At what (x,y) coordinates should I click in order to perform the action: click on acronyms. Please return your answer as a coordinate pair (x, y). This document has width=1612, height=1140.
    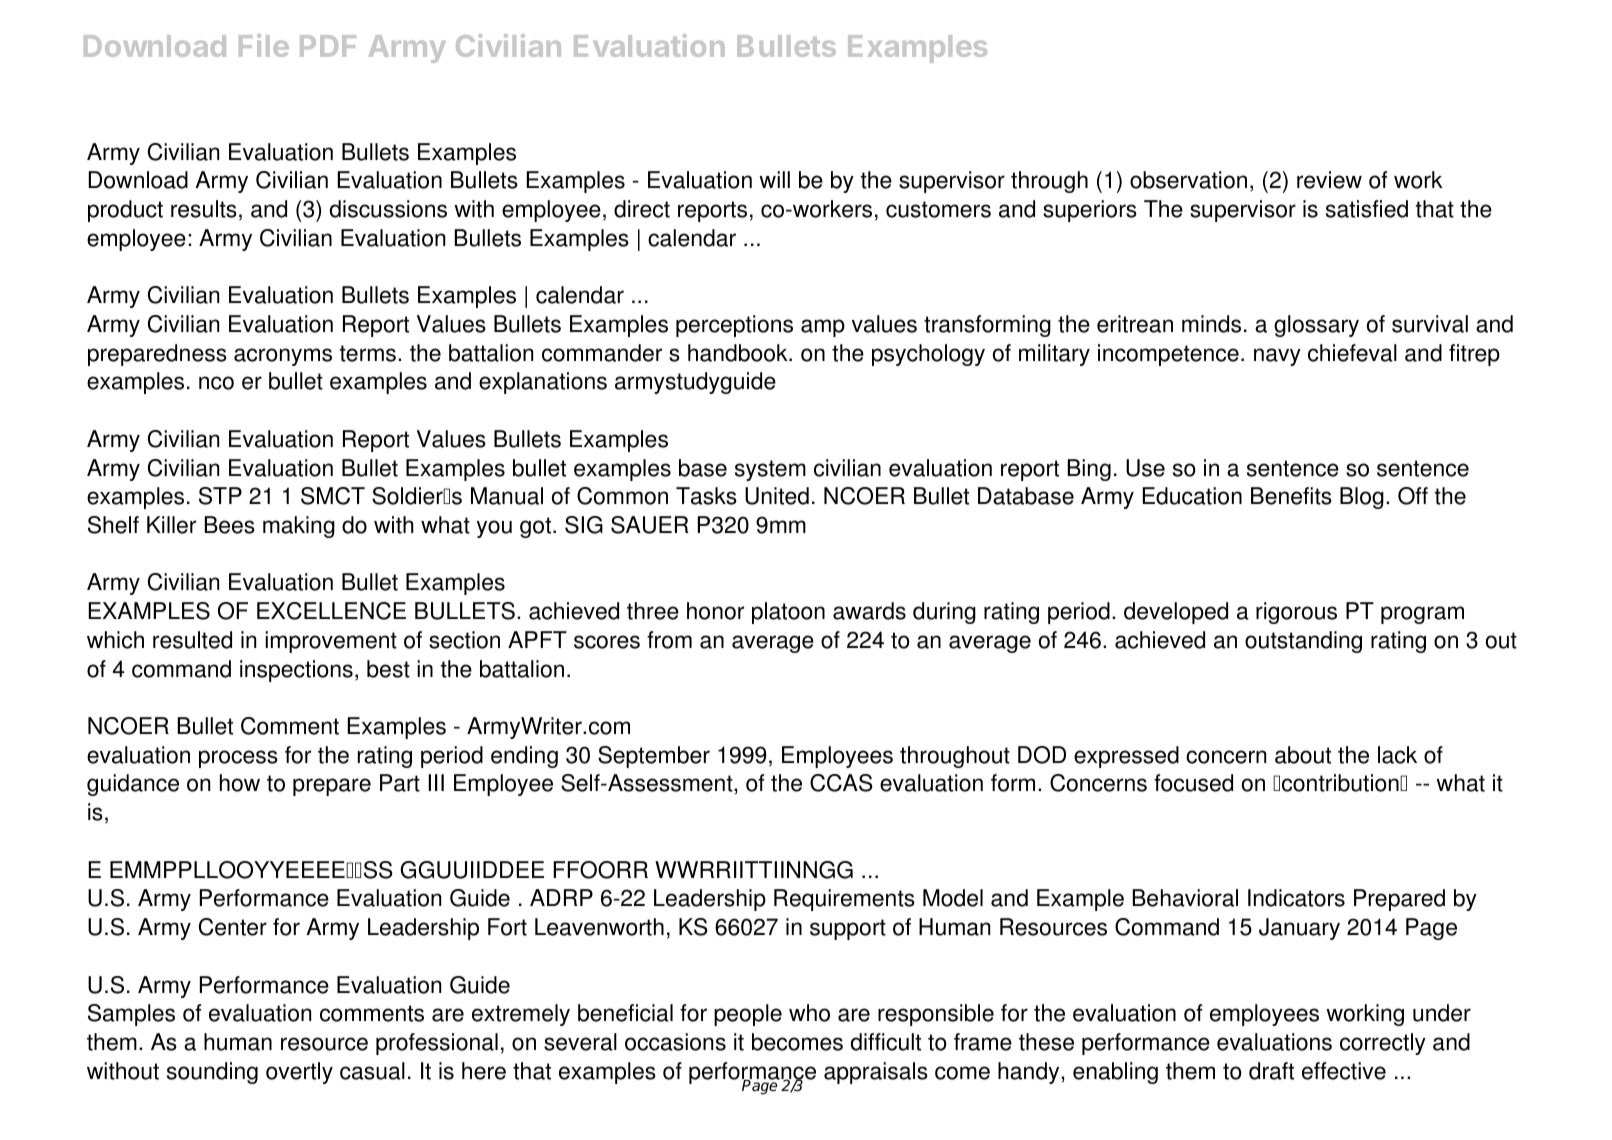
    Looking at the image, I should click on (283, 357).
